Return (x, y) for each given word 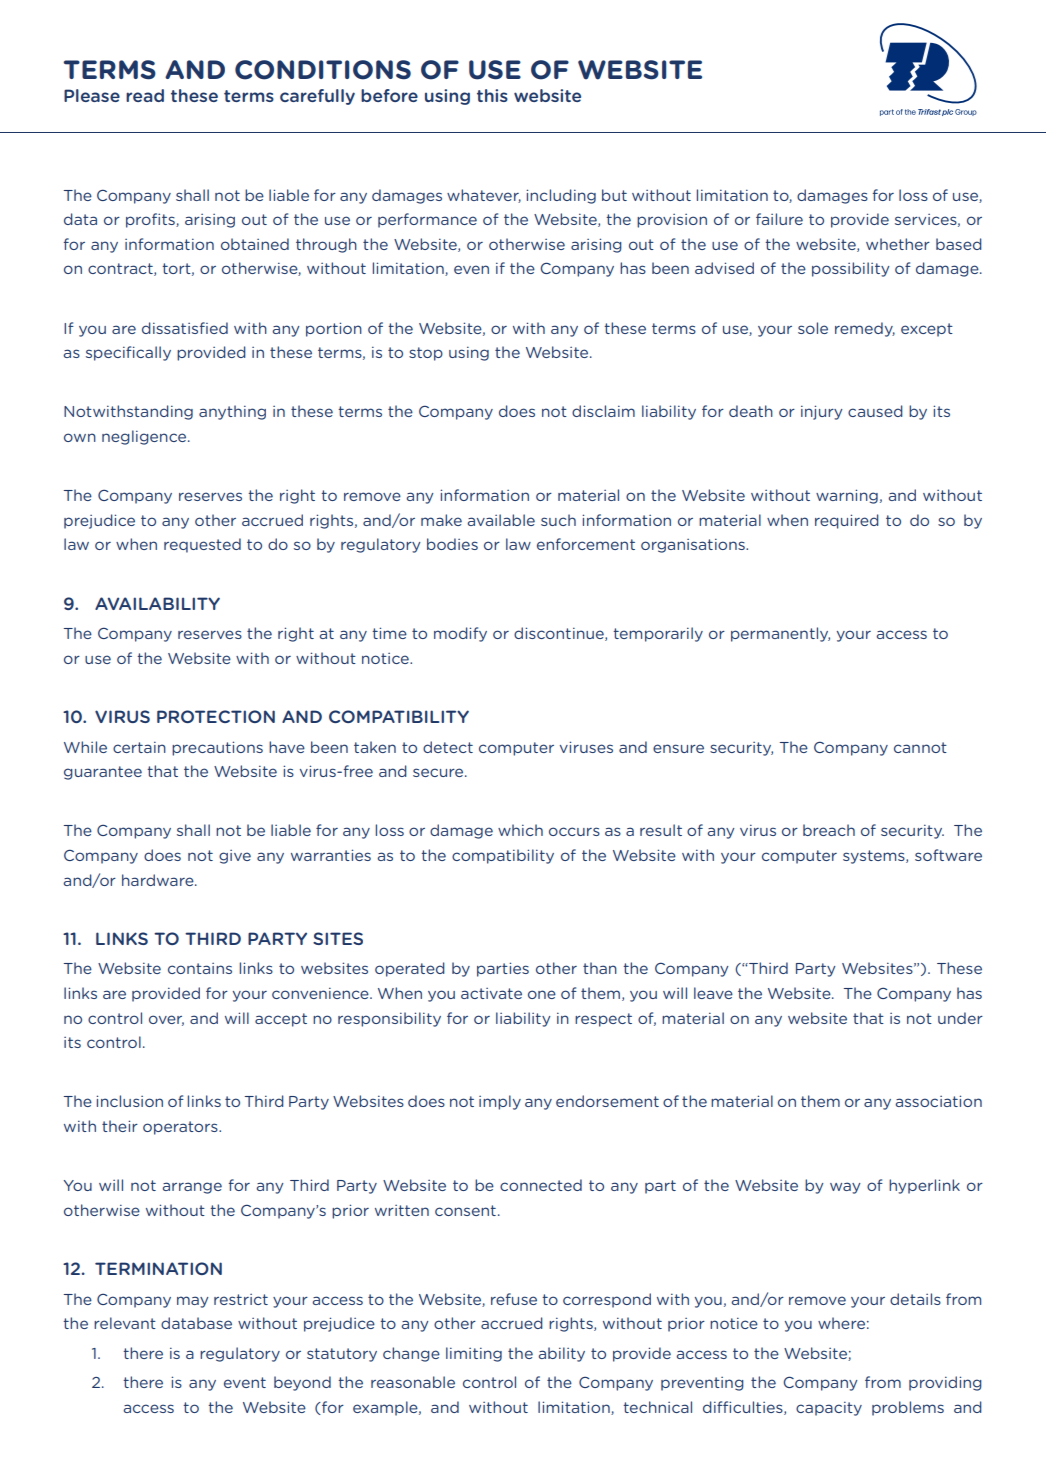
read (145, 95)
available (501, 520)
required (847, 521)
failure (779, 219)
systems (875, 857)
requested (202, 545)
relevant (125, 1323)
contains (200, 968)
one (542, 994)
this (492, 95)
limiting (474, 1354)
